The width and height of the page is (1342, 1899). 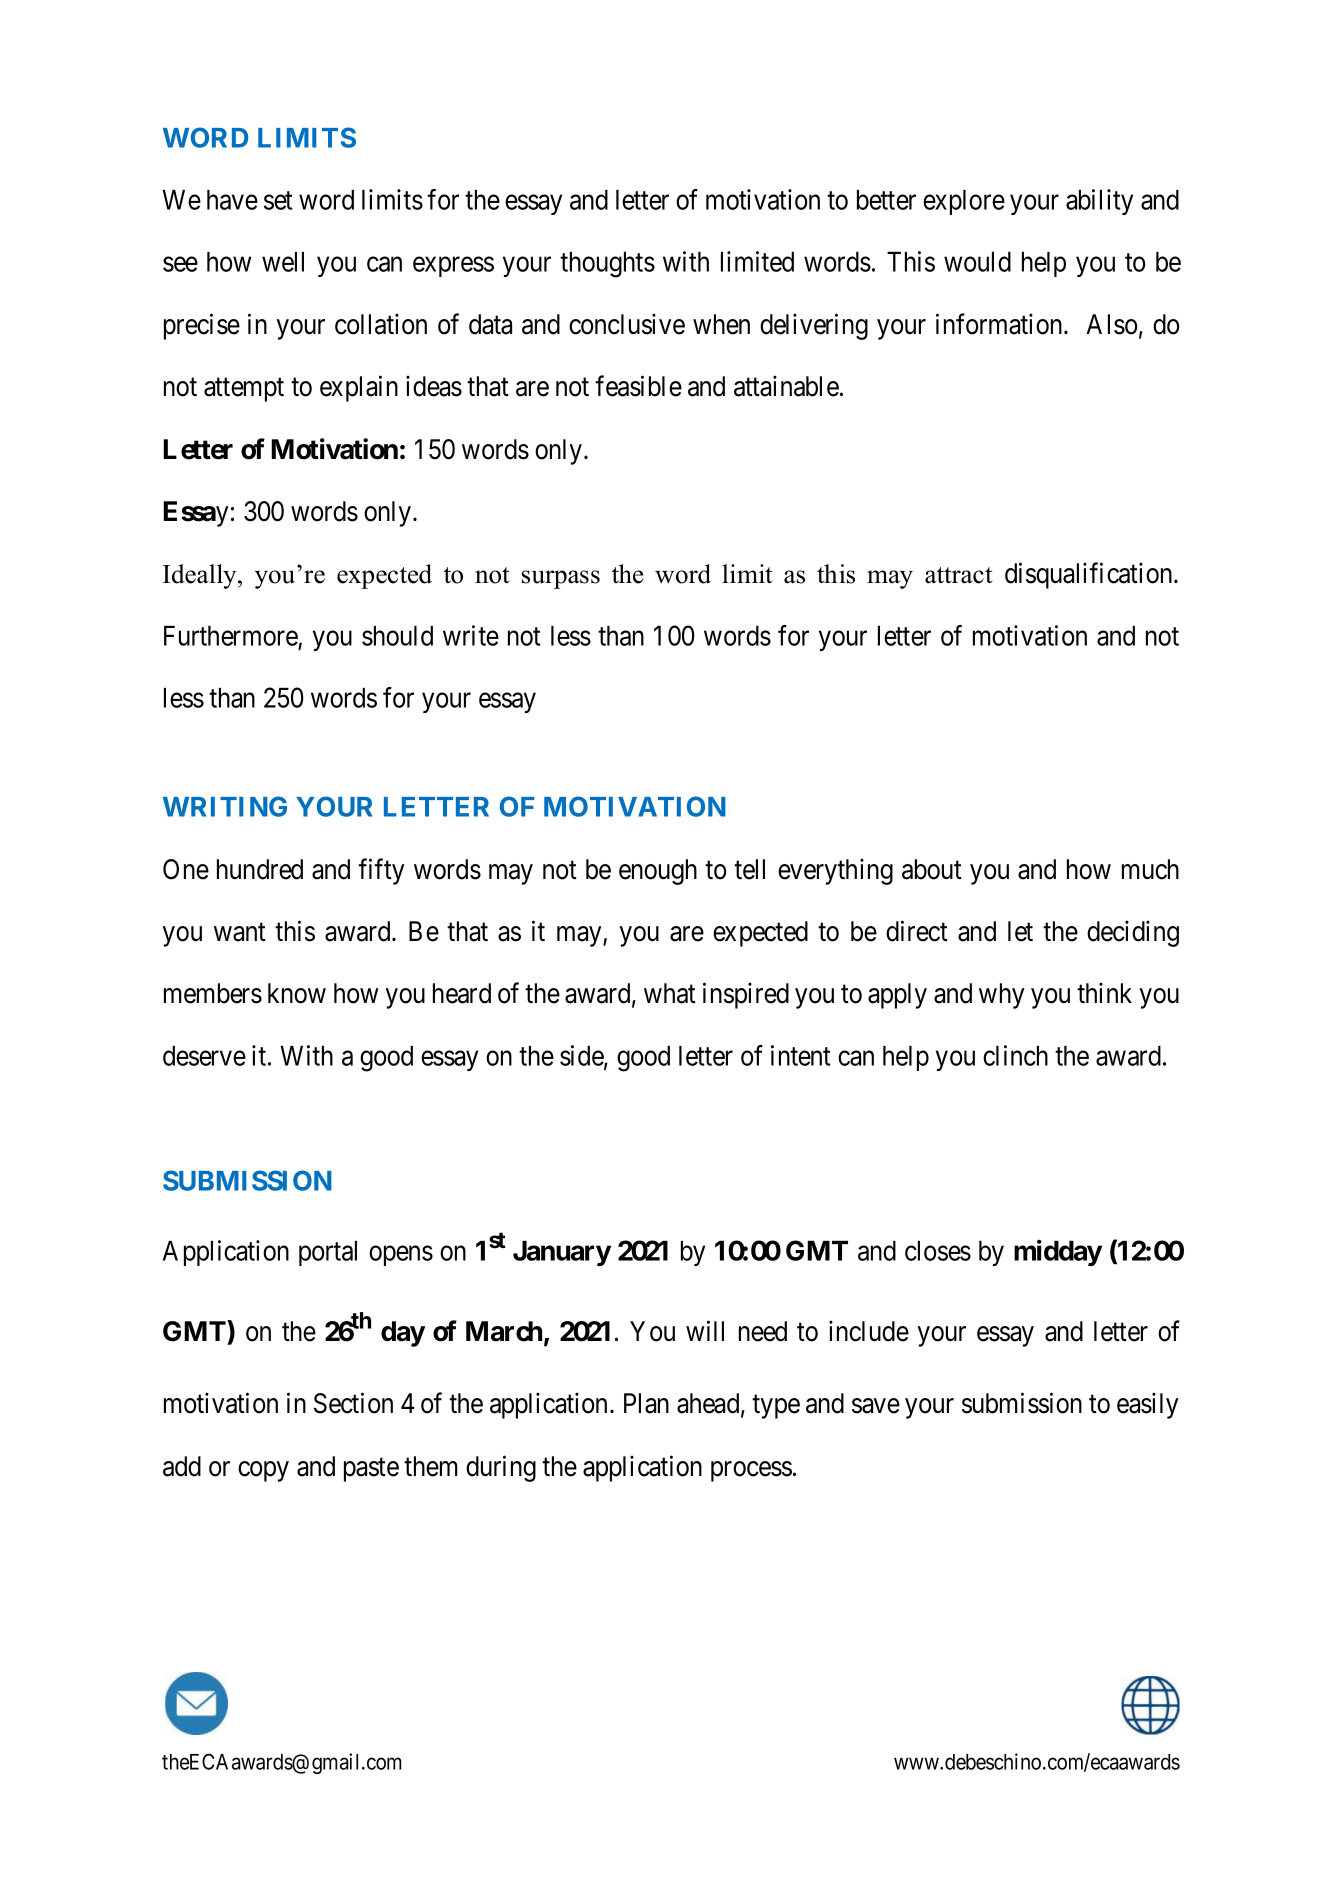 I want to click on would, so click(x=977, y=262).
